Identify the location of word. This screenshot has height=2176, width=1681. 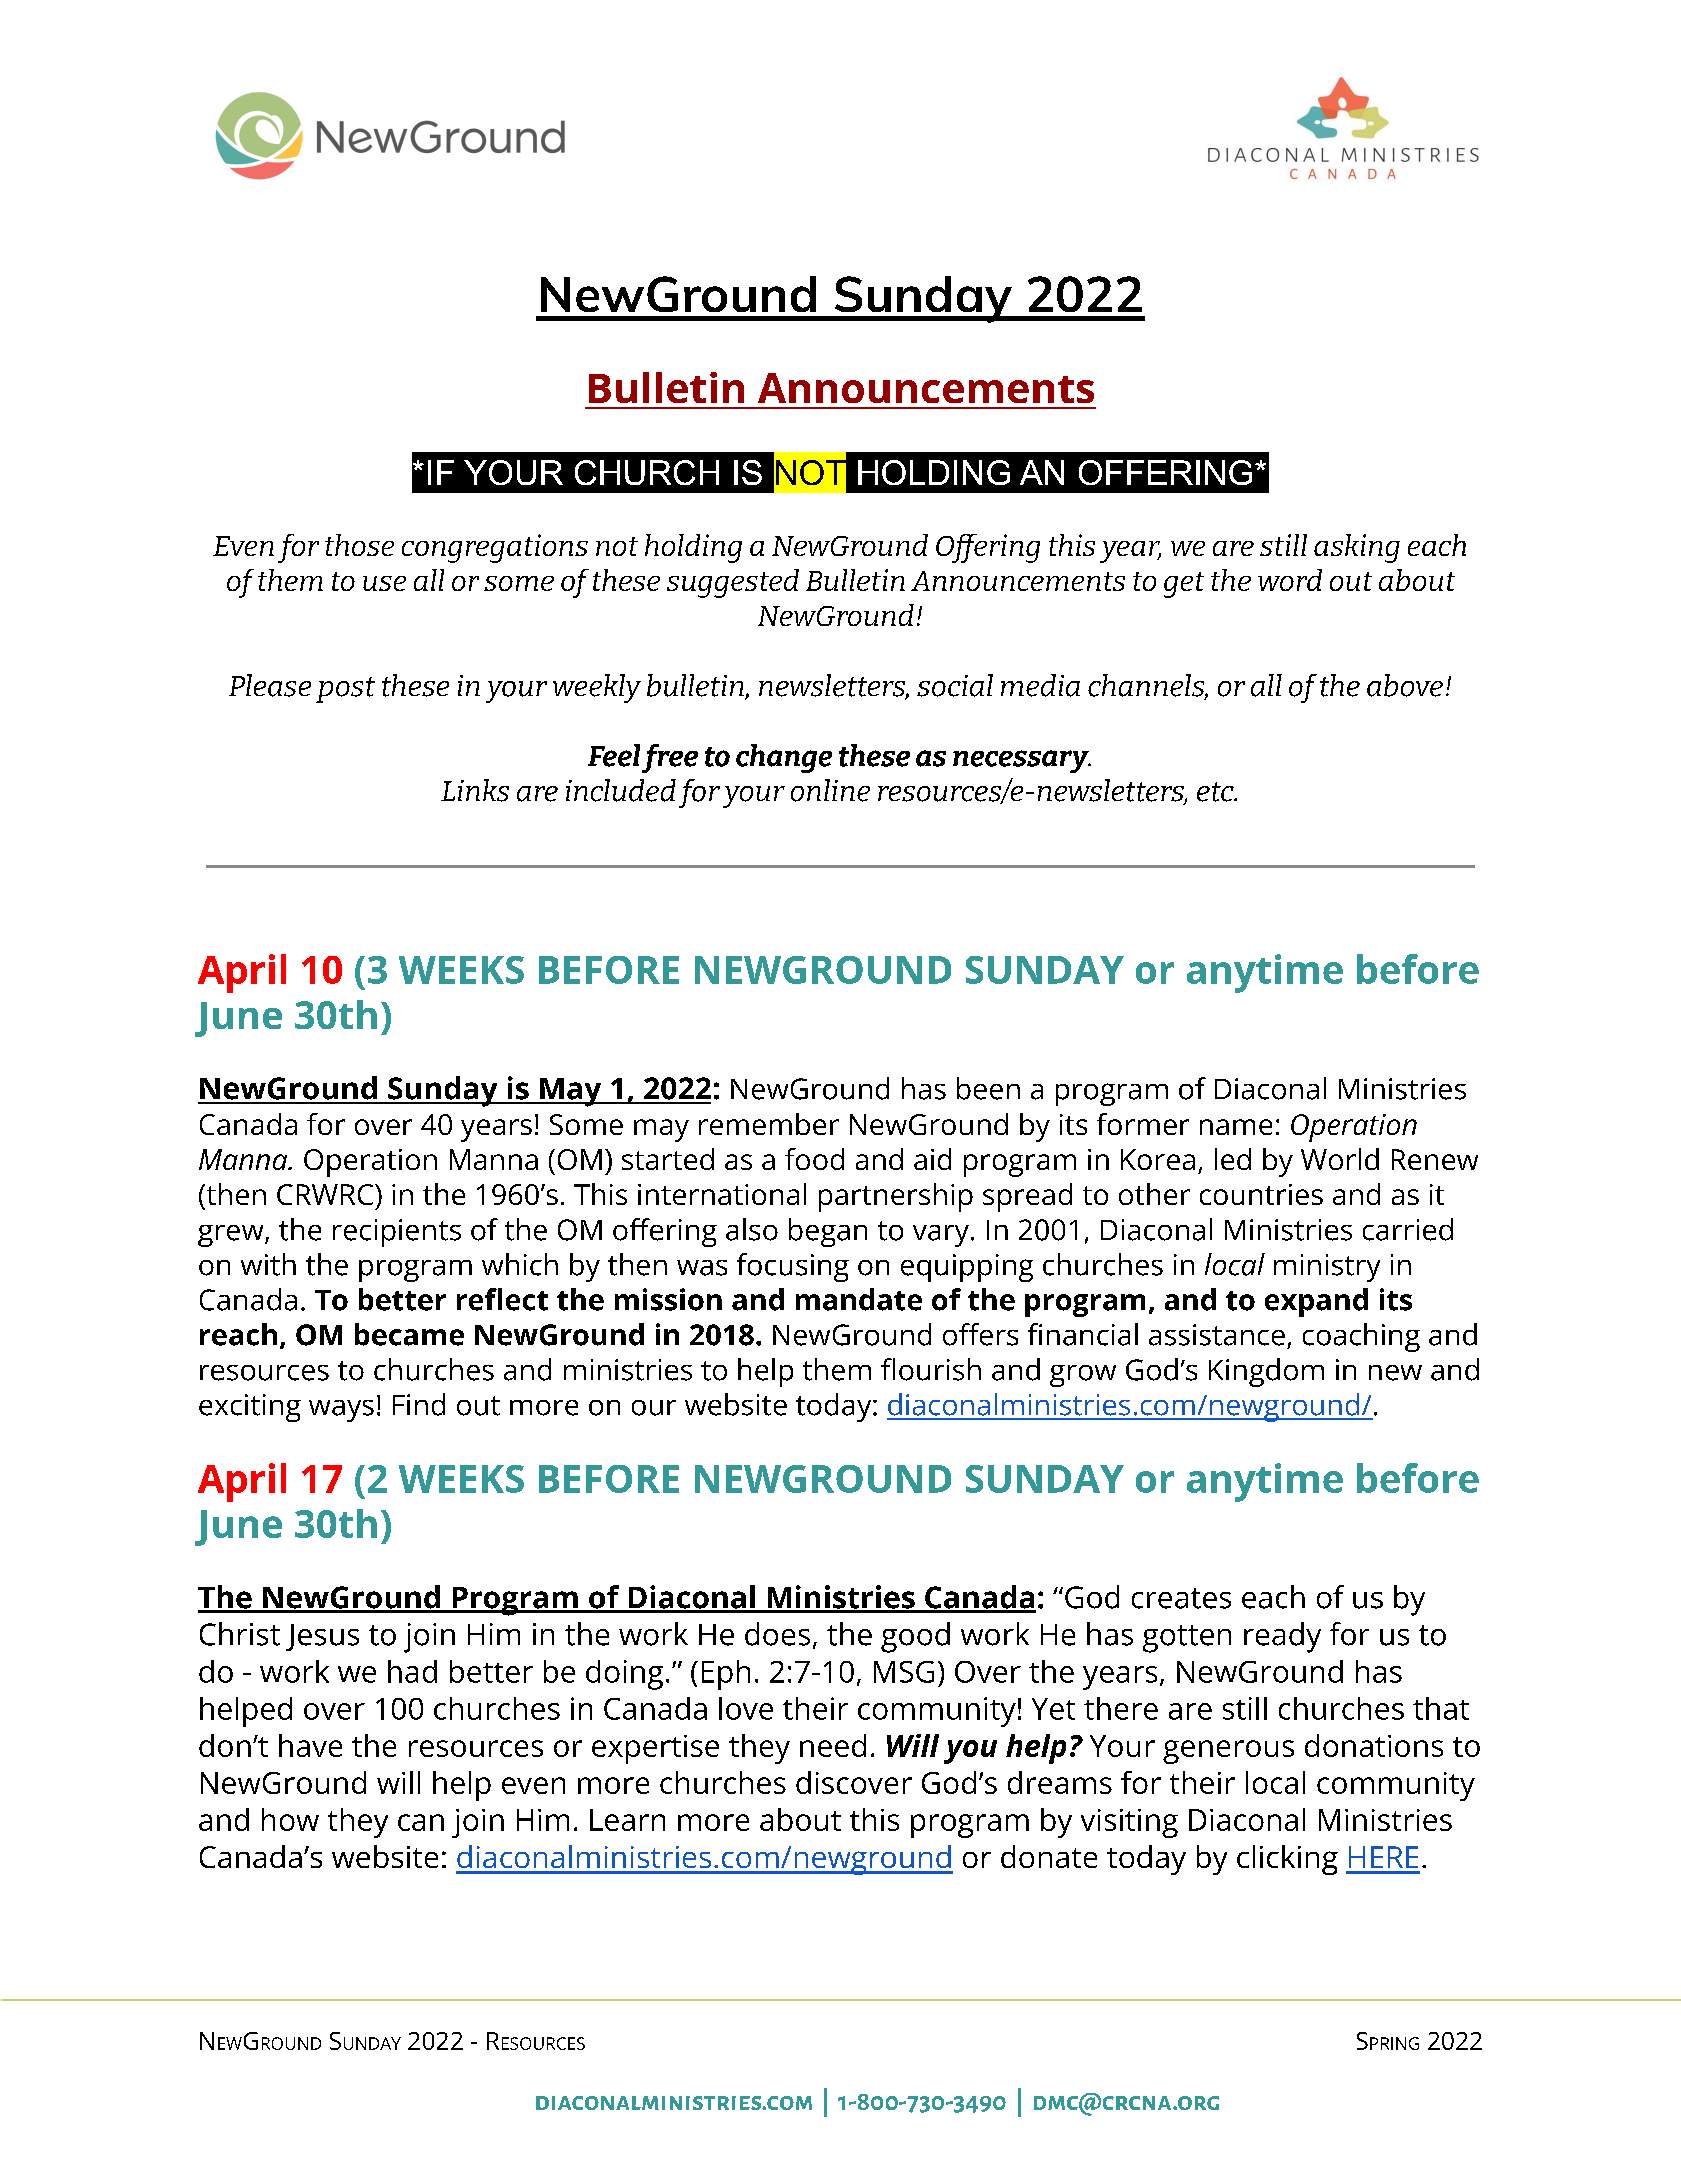
(1290, 580).
